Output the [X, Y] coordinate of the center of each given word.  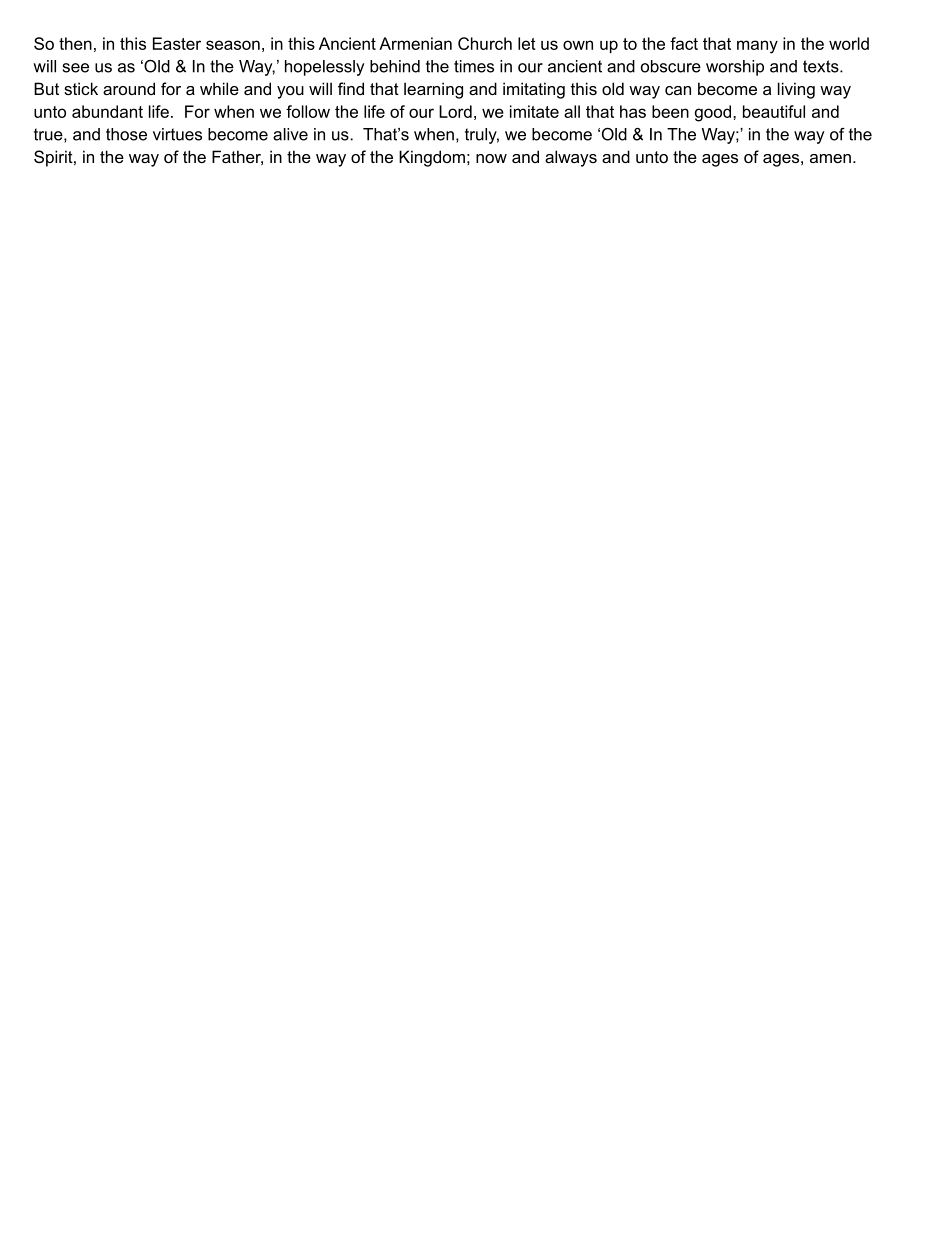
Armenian [415, 43]
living [796, 90]
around [129, 88]
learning [433, 90]
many [757, 47]
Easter [177, 43]
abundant [107, 111]
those [126, 134]
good [713, 113]
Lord [455, 111]
